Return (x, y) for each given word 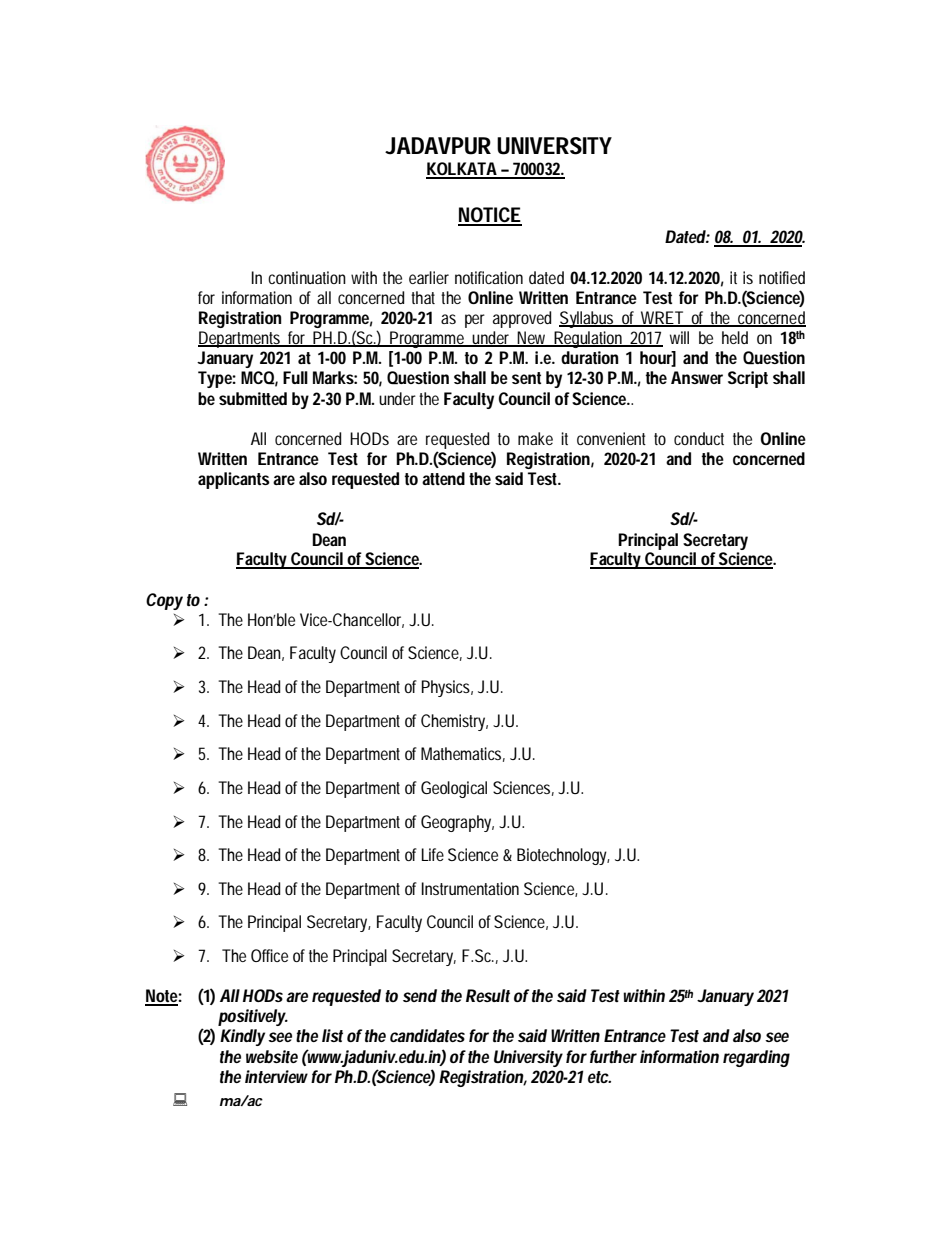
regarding (756, 1058)
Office (269, 955)
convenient (611, 438)
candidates (427, 1035)
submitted (253, 398)
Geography (457, 823)
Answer (697, 377)
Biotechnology (563, 856)
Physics (447, 688)
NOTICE (490, 216)
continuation (307, 277)
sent (526, 378)
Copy (164, 601)
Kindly (242, 1037)
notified (782, 277)
